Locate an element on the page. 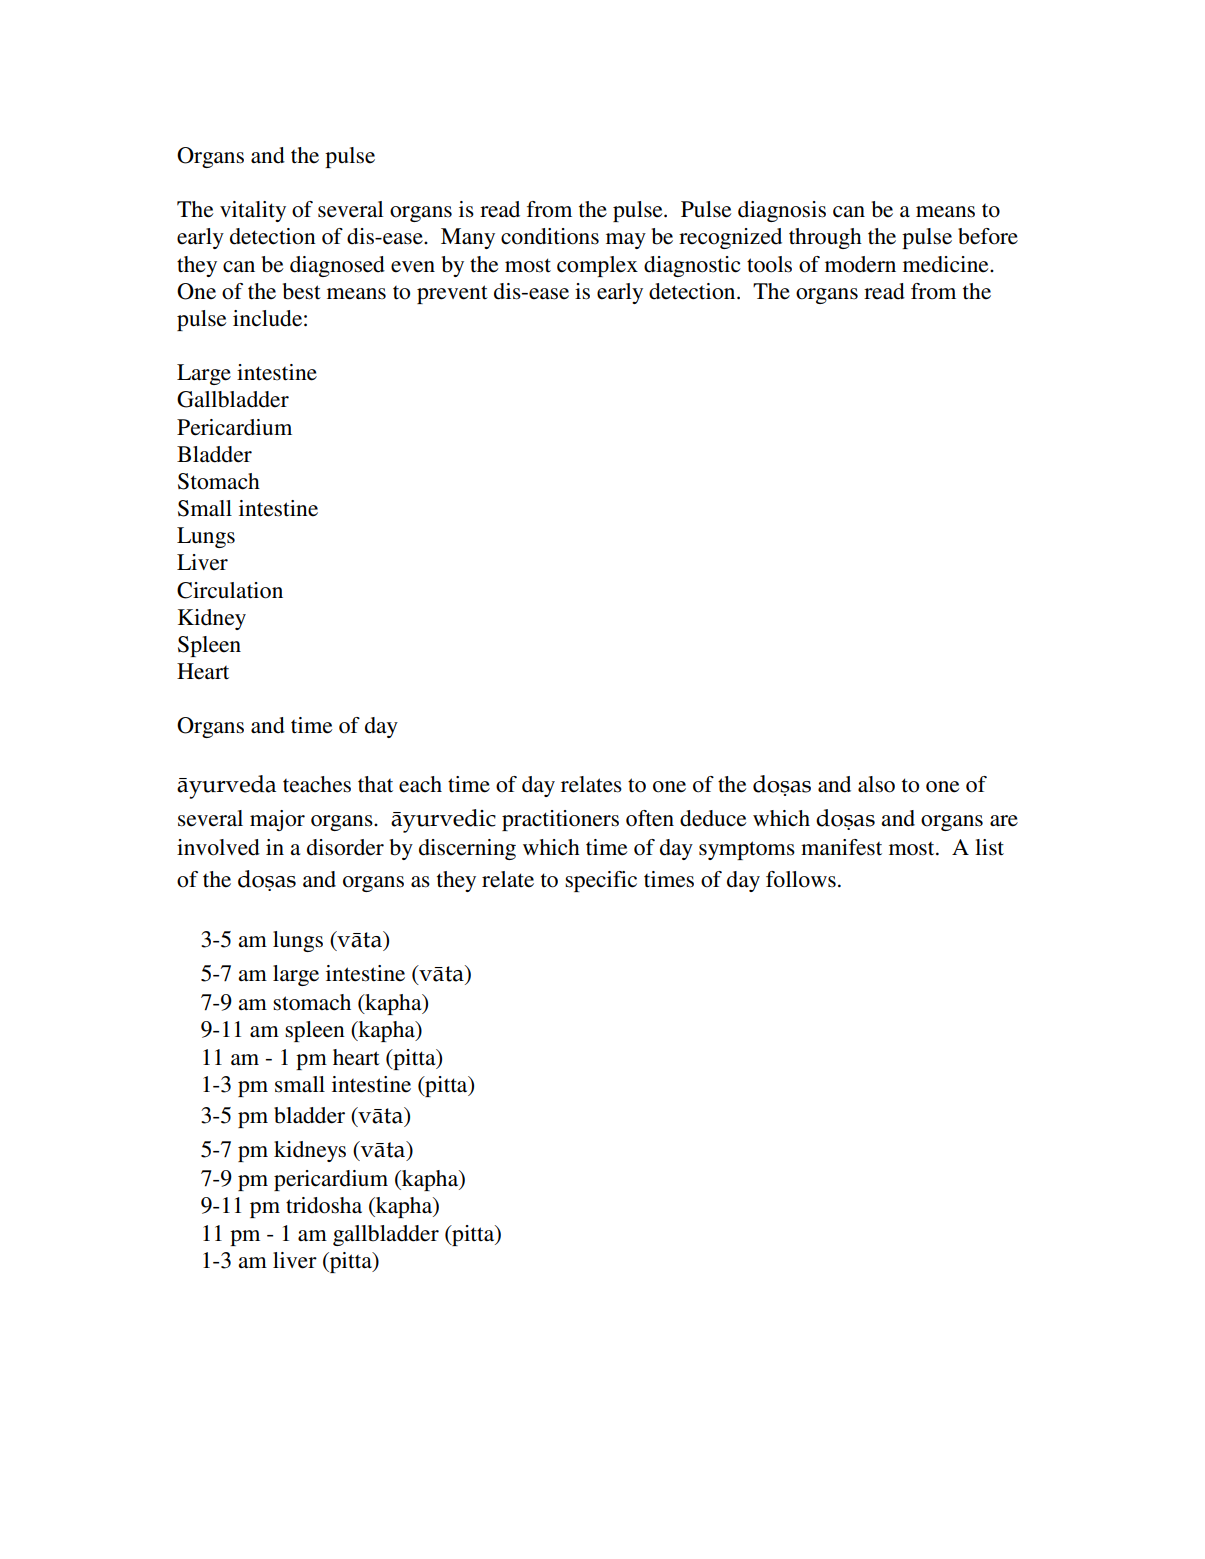 The height and width of the image is (1559, 1205). that is located at coordinates (375, 784).
